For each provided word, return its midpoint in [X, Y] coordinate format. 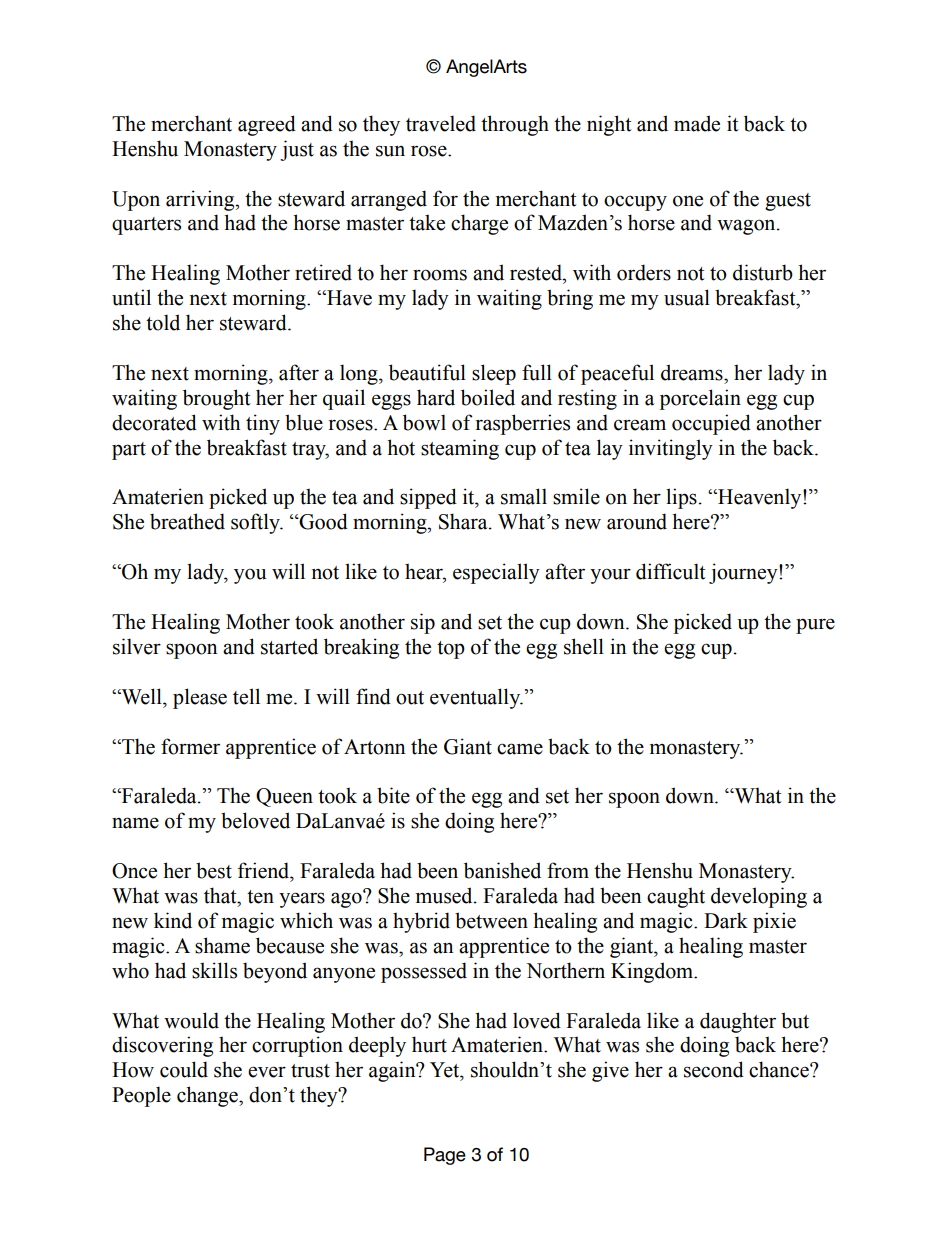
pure [815, 626]
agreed [267, 125]
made [697, 123]
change [208, 1096]
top [451, 650]
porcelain [700, 399]
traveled [441, 123]
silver [137, 646]
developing [759, 897]
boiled [488, 397]
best [214, 870]
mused [445, 895]
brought [216, 399]
